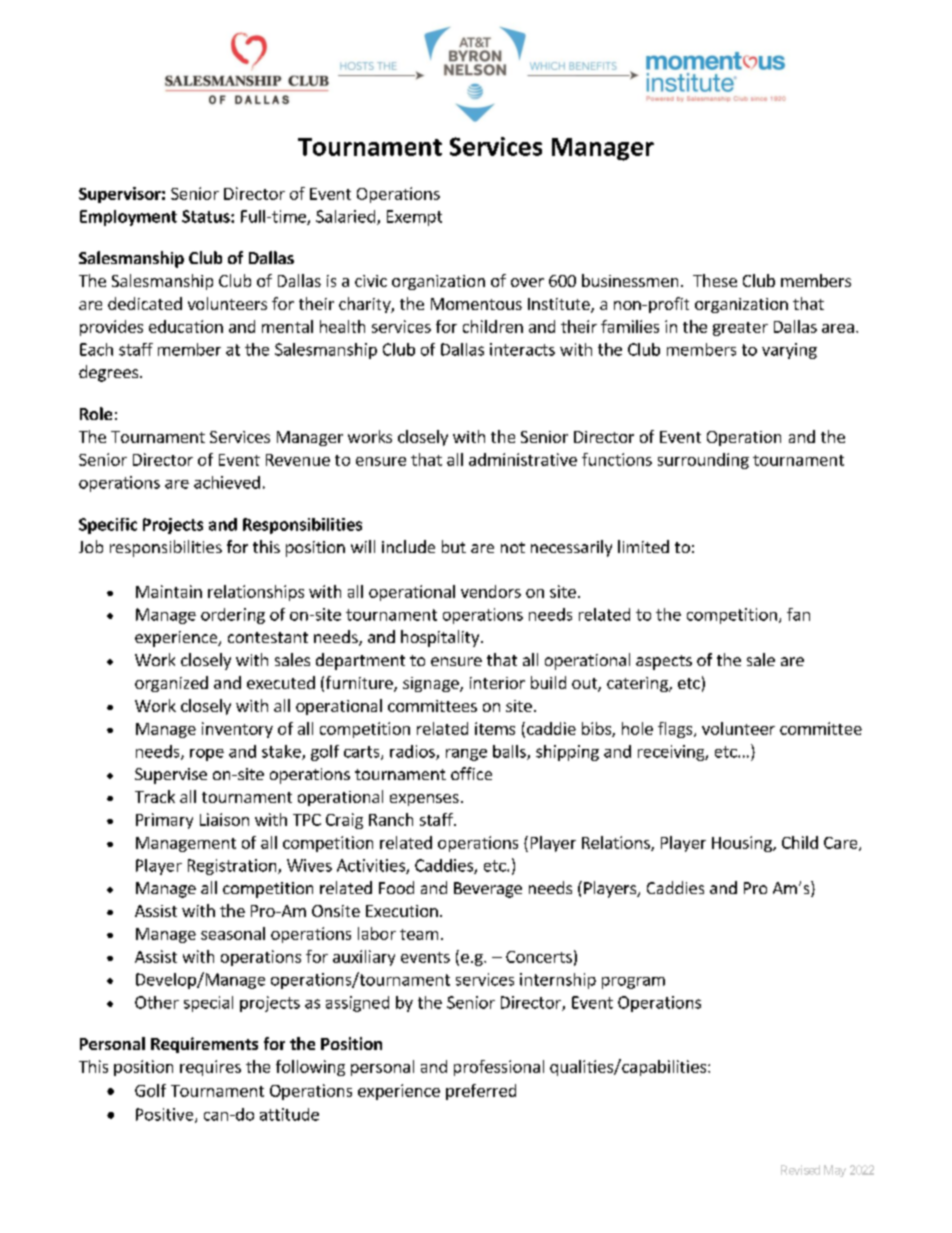 Image resolution: width=952 pixels, height=1233 pixels. I want to click on Maintain, so click(169, 591).
